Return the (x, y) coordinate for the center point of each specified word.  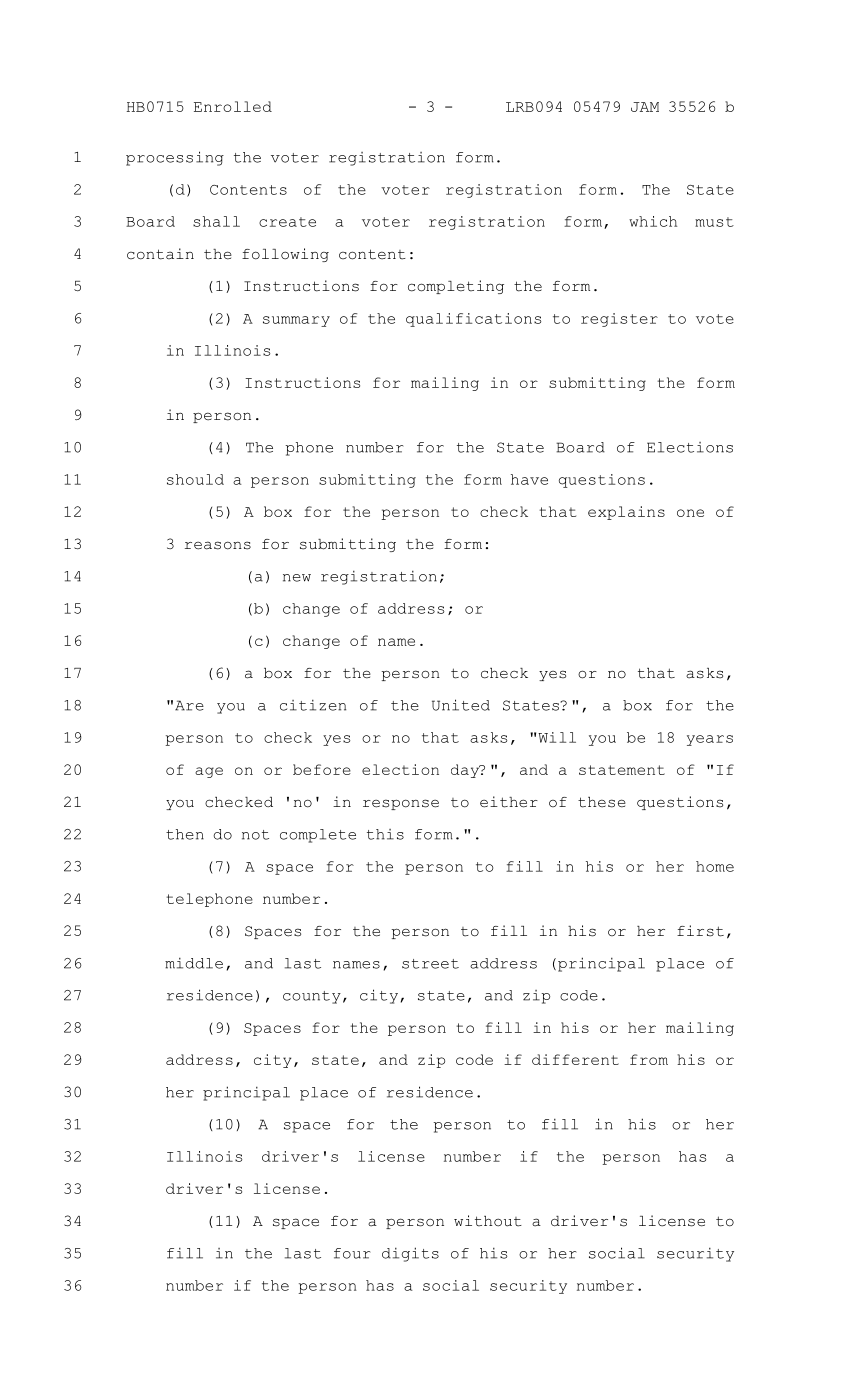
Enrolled (233, 106)
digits (410, 1254)
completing (456, 287)
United (461, 705)
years (710, 740)
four (352, 1253)
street (430, 964)
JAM (645, 107)
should (195, 479)
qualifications (473, 320)
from (649, 1059)
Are (189, 705)
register (619, 320)
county (312, 997)
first (700, 931)
